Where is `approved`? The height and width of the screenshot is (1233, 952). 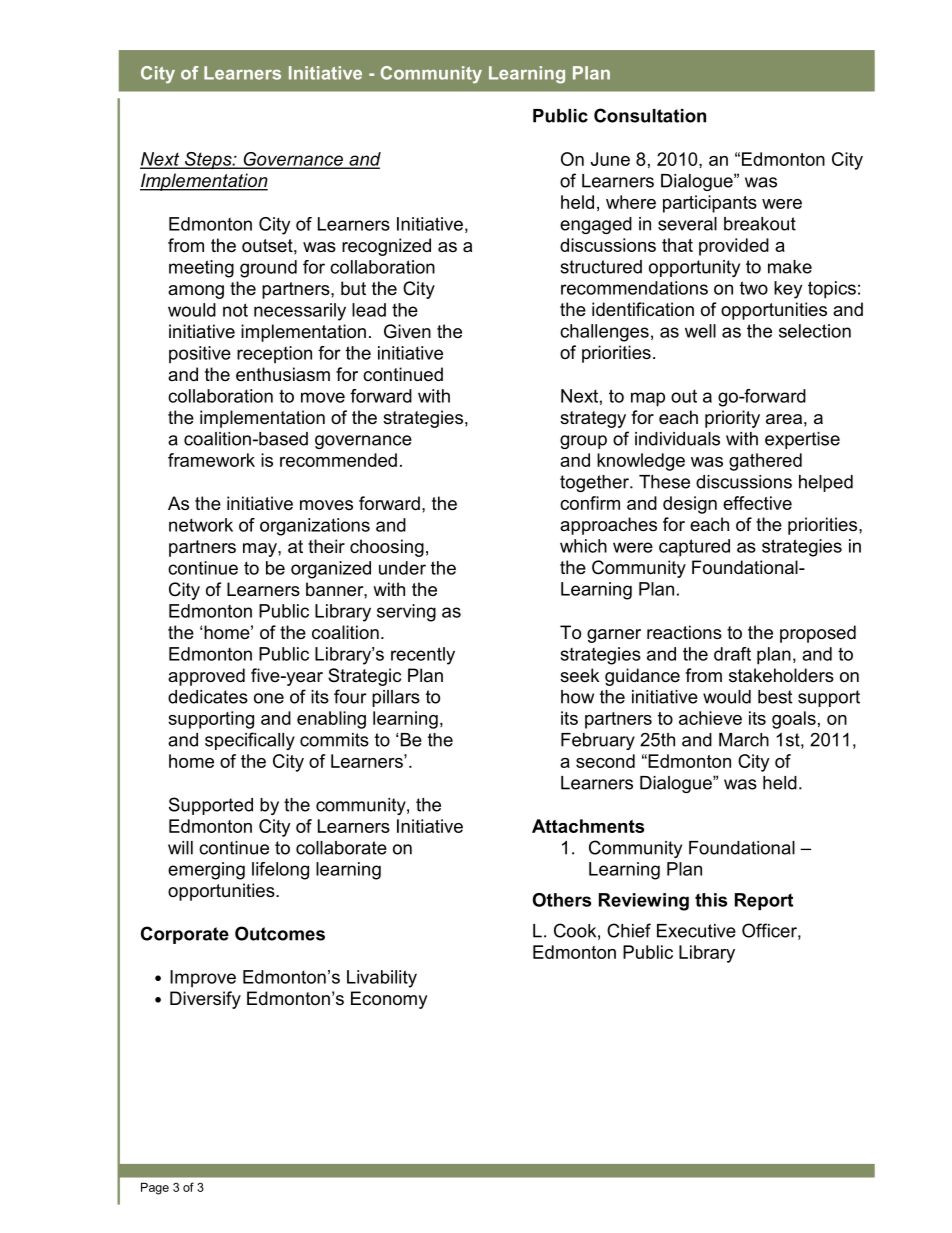 approved is located at coordinates (206, 677).
